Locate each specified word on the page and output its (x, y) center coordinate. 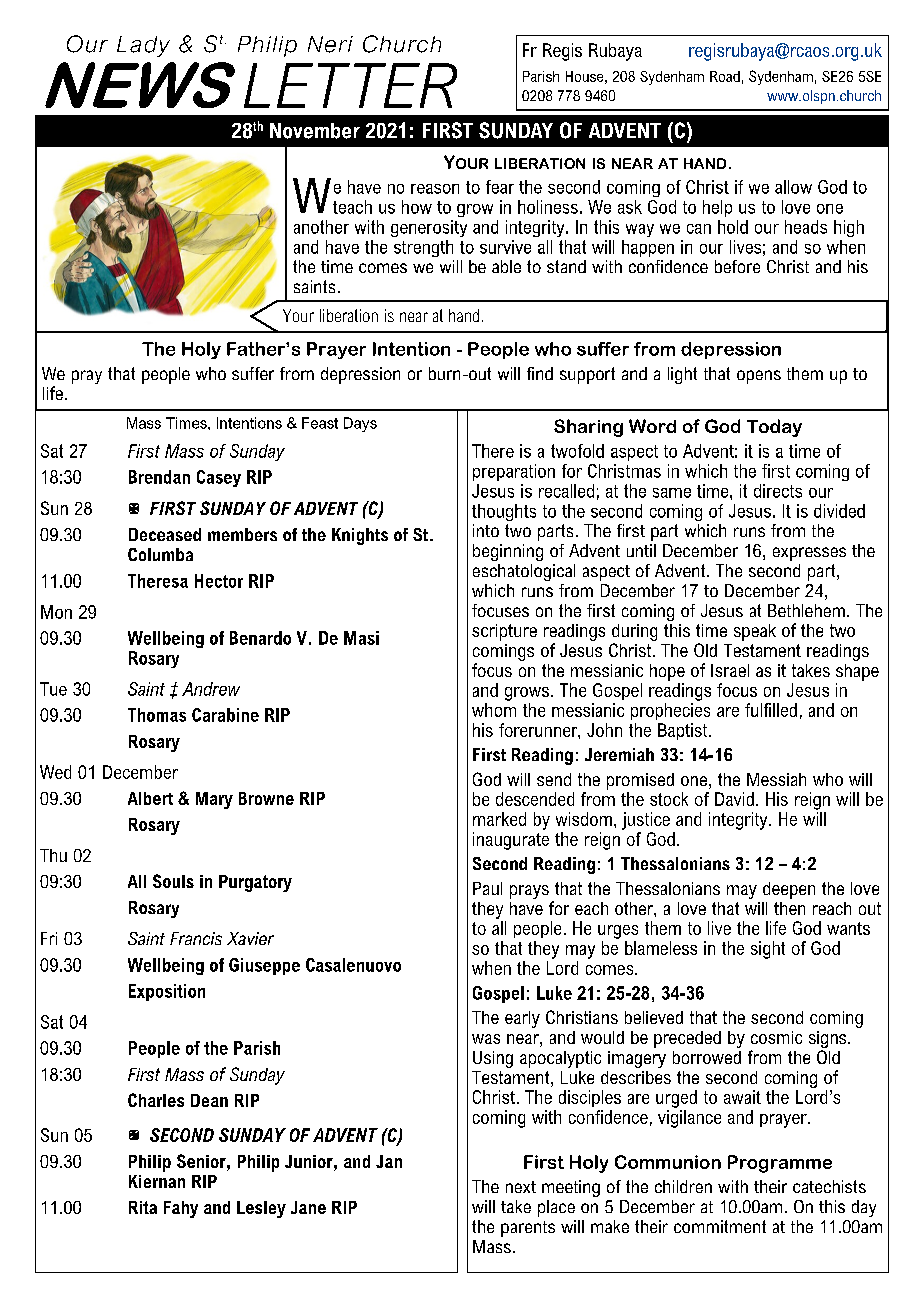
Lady (143, 46)
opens (759, 377)
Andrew (211, 689)
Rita (143, 1207)
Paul (487, 888)
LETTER (350, 85)
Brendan (159, 477)
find (540, 373)
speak (755, 632)
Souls (173, 881)
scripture (504, 632)
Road (725, 76)
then (789, 908)
